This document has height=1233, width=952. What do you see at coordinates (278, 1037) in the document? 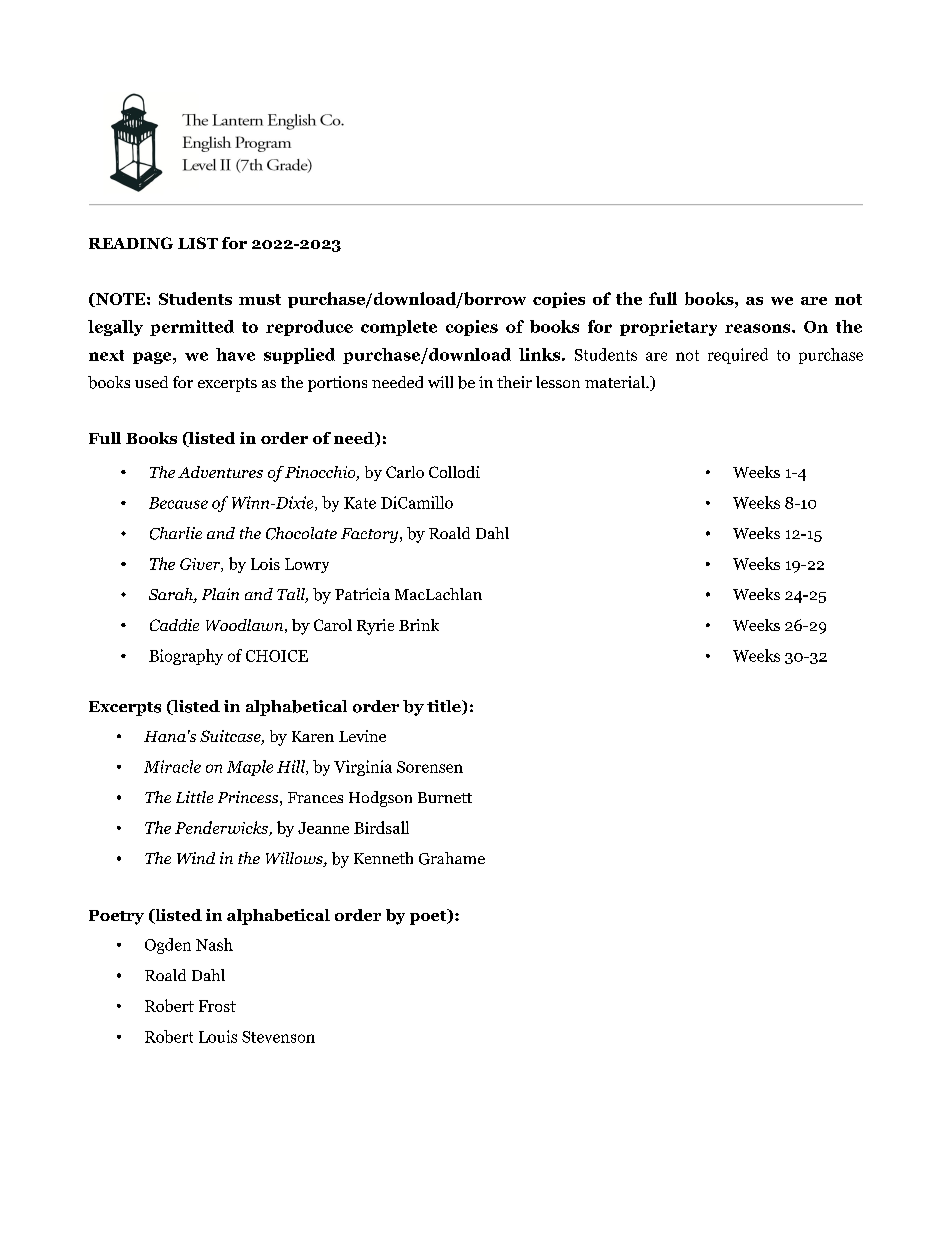
I see `Stevenson` at bounding box center [278, 1037].
